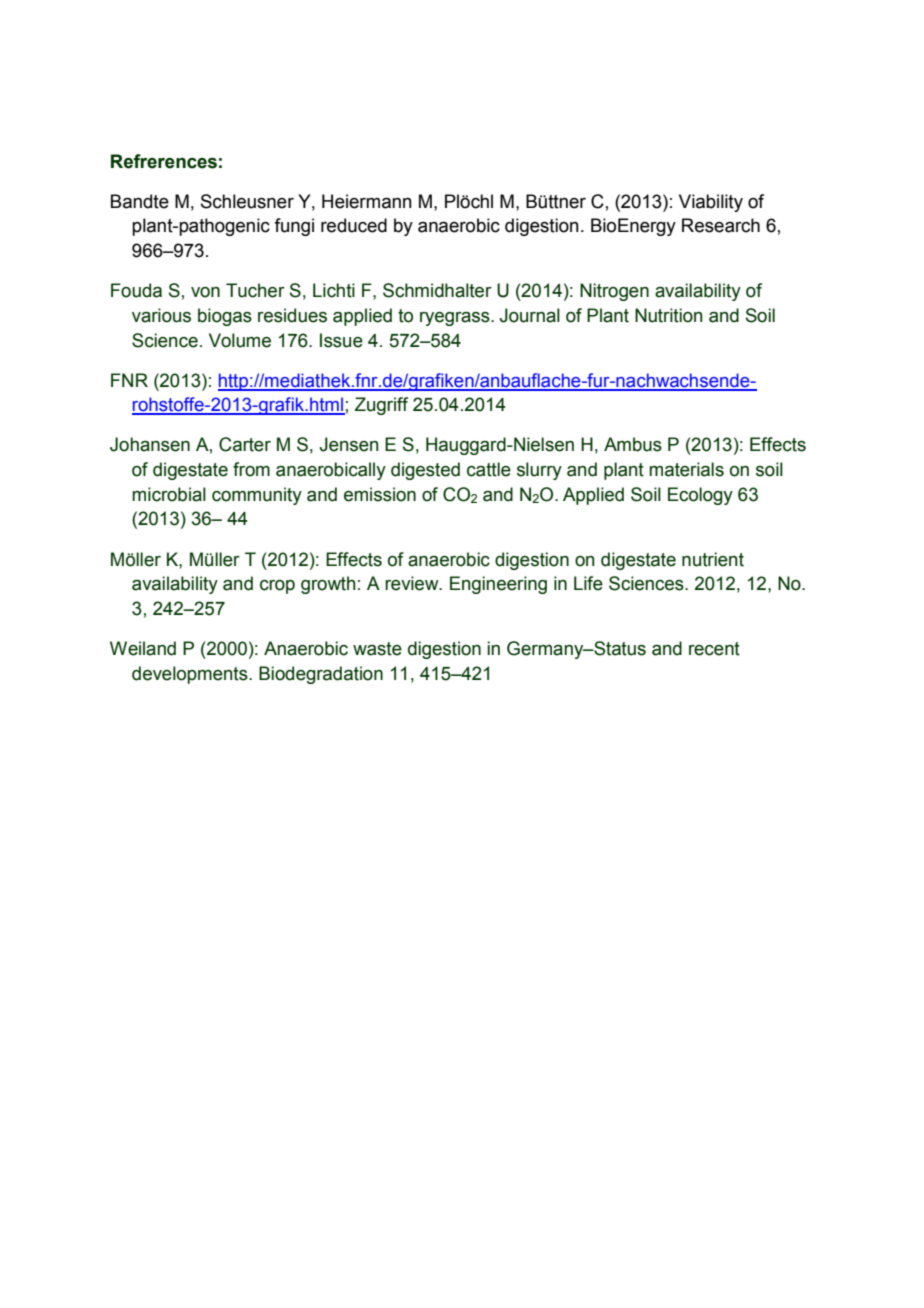 The height and width of the screenshot is (1308, 924). What do you see at coordinates (377, 649) in the screenshot?
I see `waste` at bounding box center [377, 649].
